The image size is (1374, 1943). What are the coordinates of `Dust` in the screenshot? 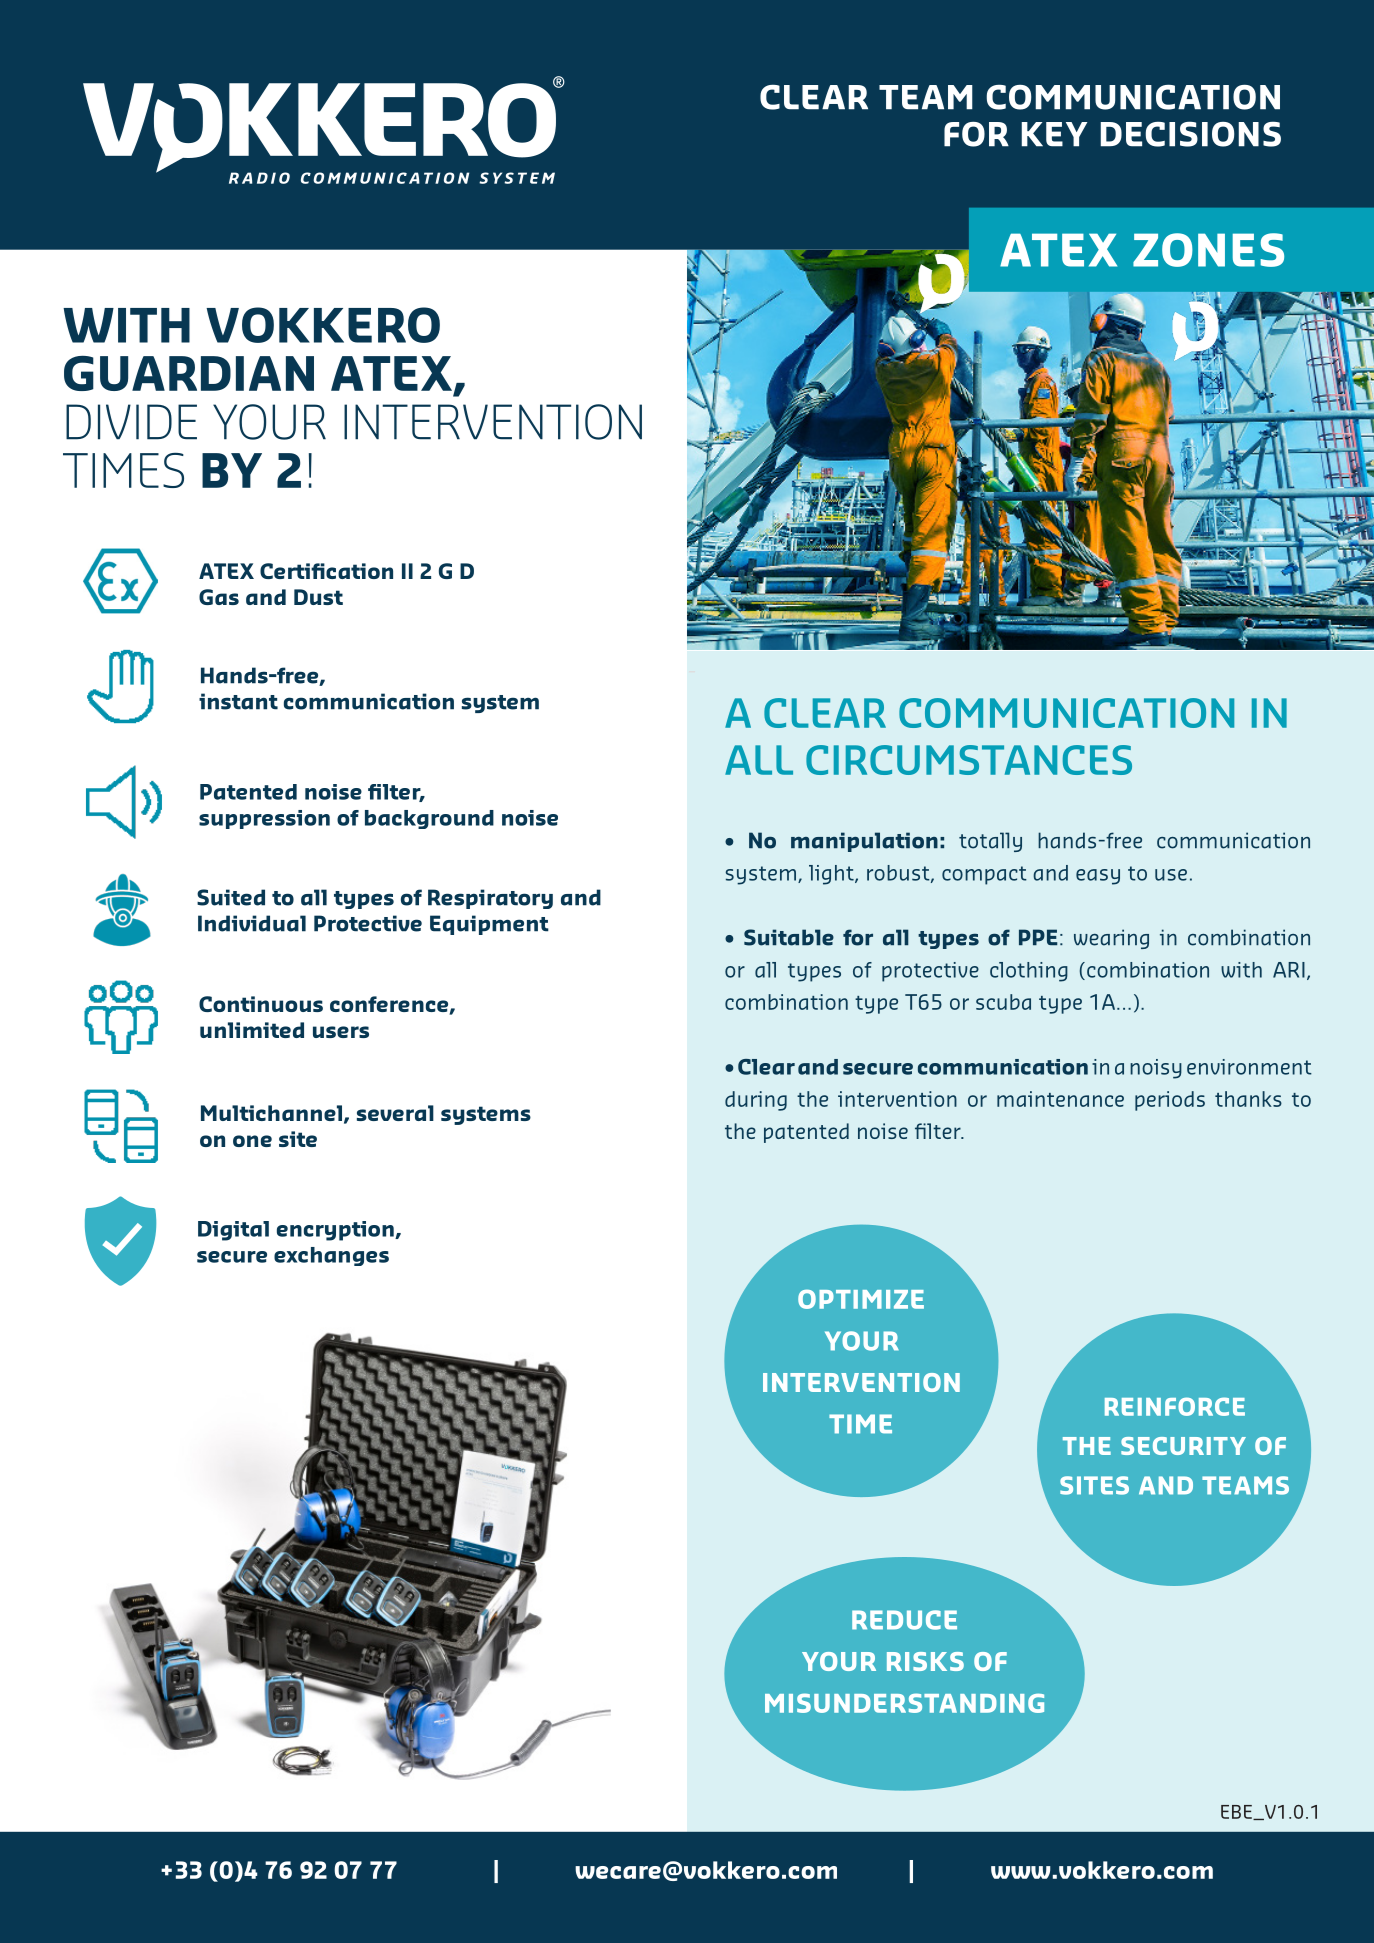 It's located at (318, 597).
